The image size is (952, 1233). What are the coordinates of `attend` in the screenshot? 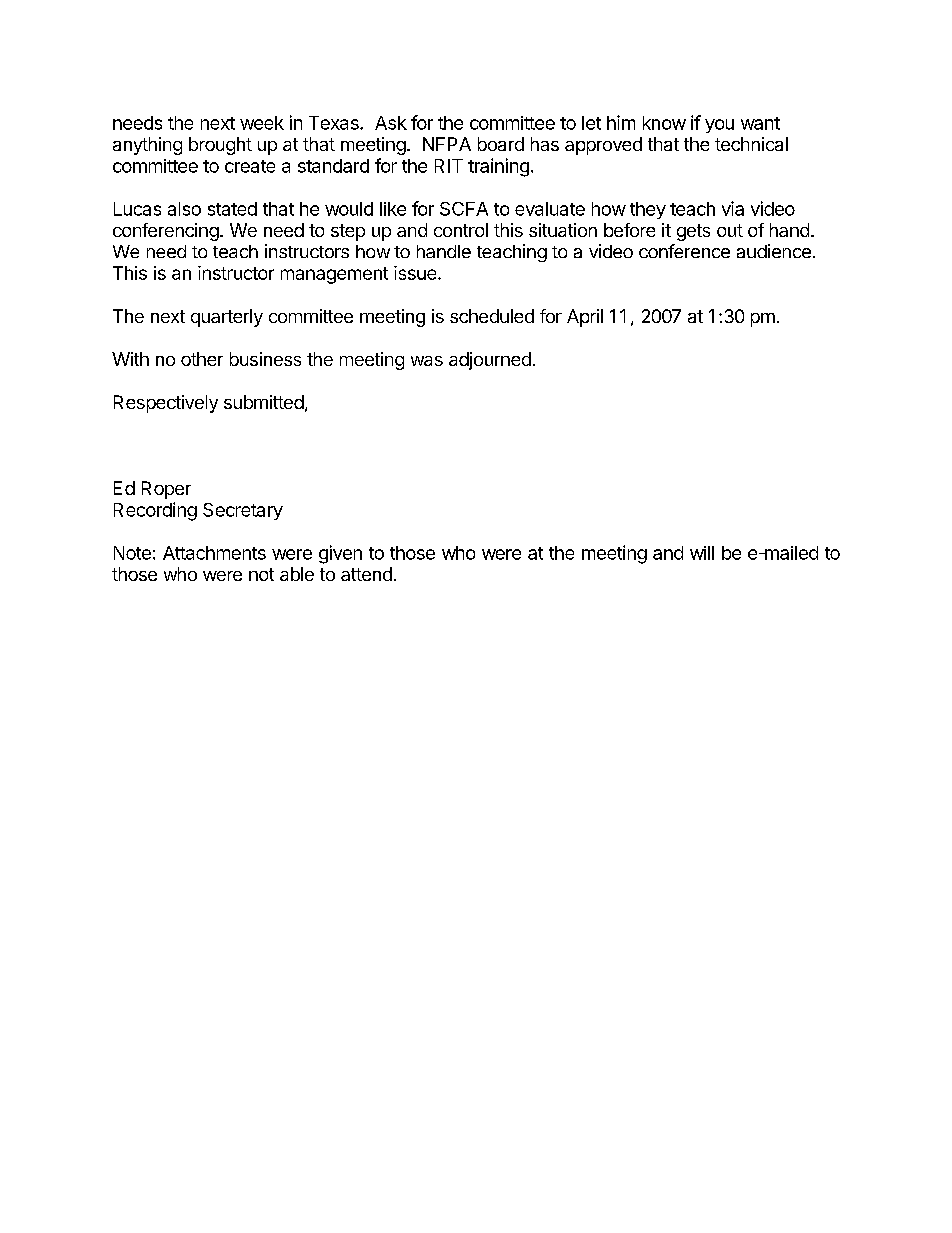 It's located at (366, 574).
